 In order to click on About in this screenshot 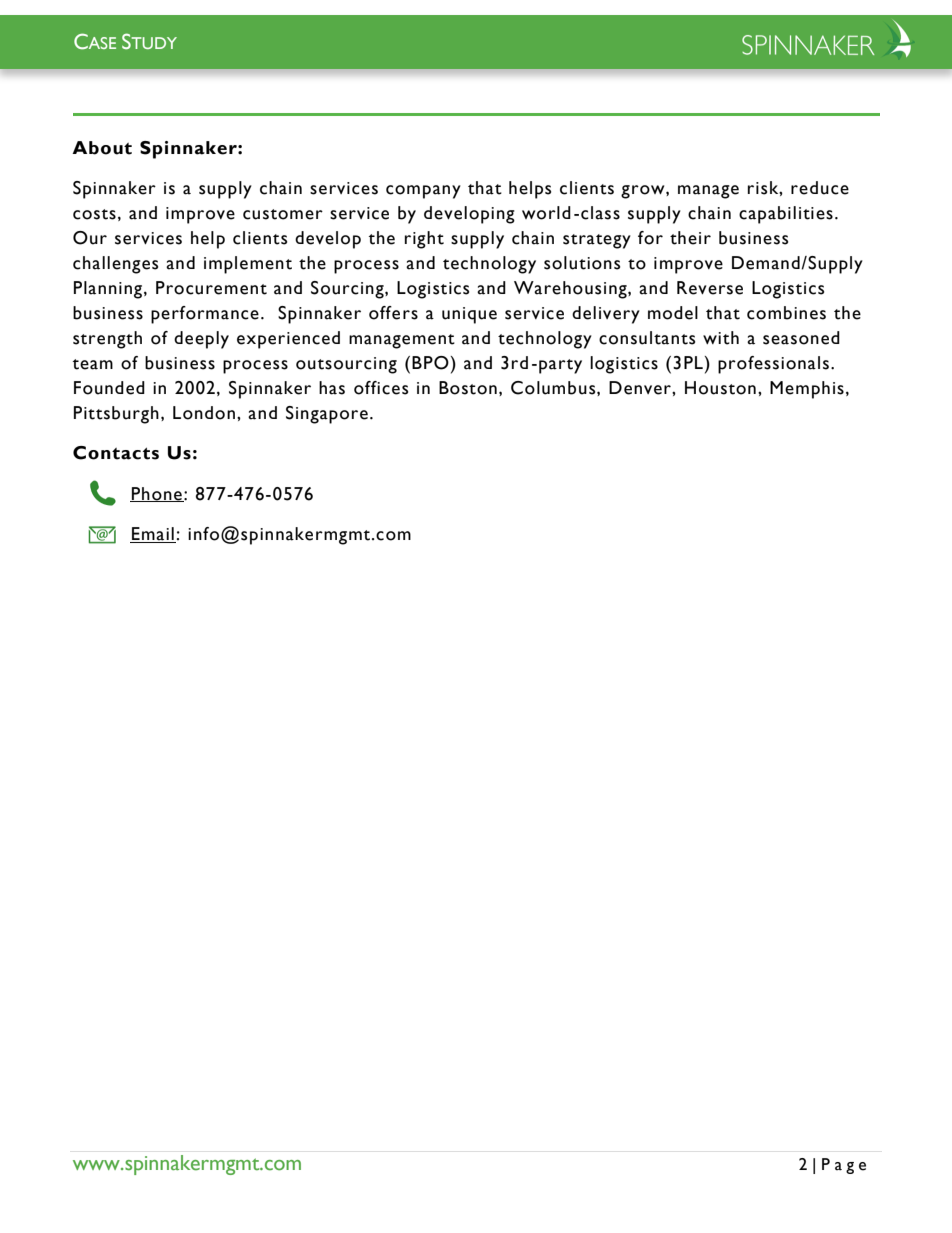, I will do `click(102, 148)`.
